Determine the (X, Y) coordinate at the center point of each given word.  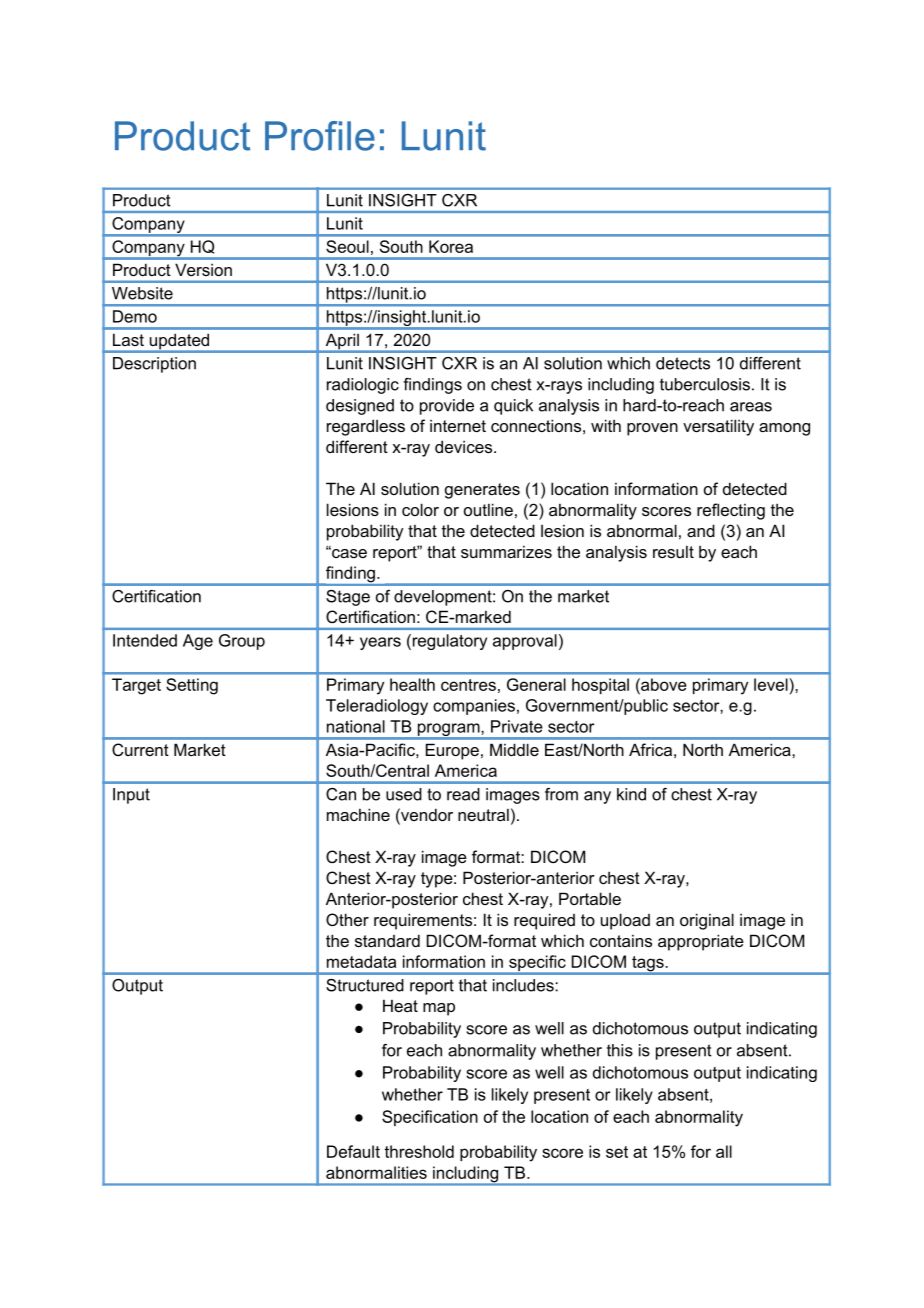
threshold (419, 1151)
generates (482, 491)
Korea (451, 246)
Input (131, 796)
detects (683, 363)
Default (353, 1151)
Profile (320, 136)
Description (154, 365)
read (463, 794)
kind (631, 794)
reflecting (731, 511)
